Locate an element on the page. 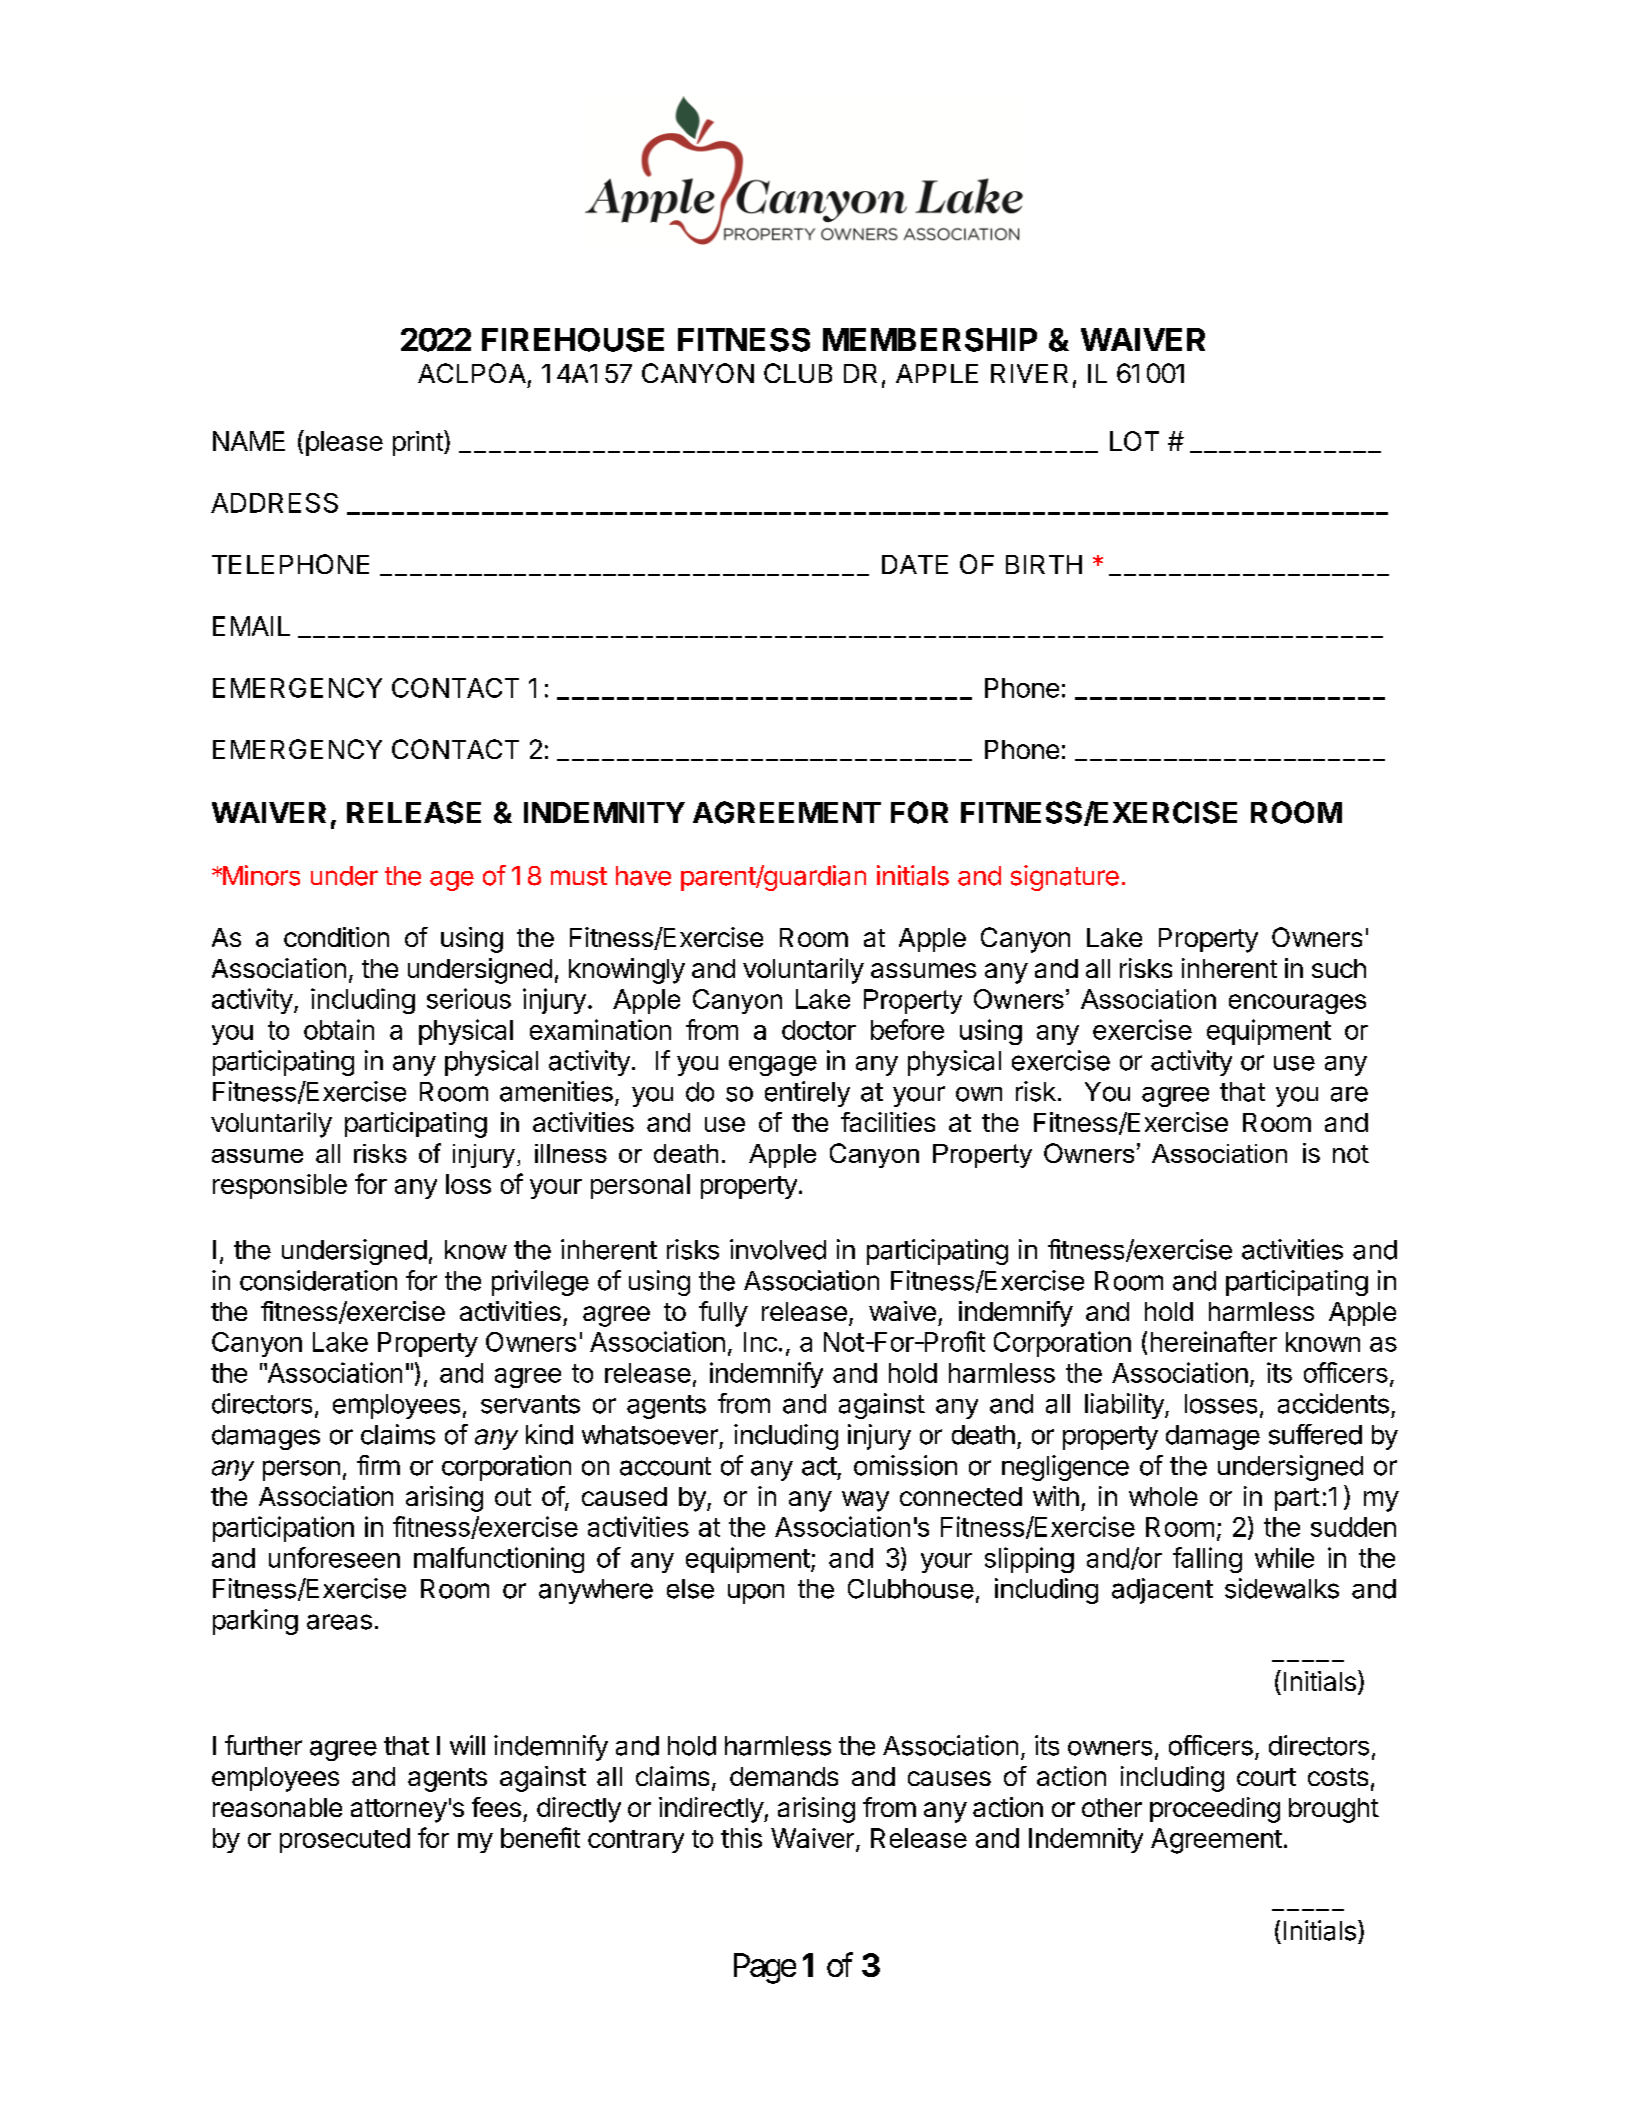 The height and width of the page is (2117, 1635). MEMBERSHIP is located at coordinates (930, 340).
